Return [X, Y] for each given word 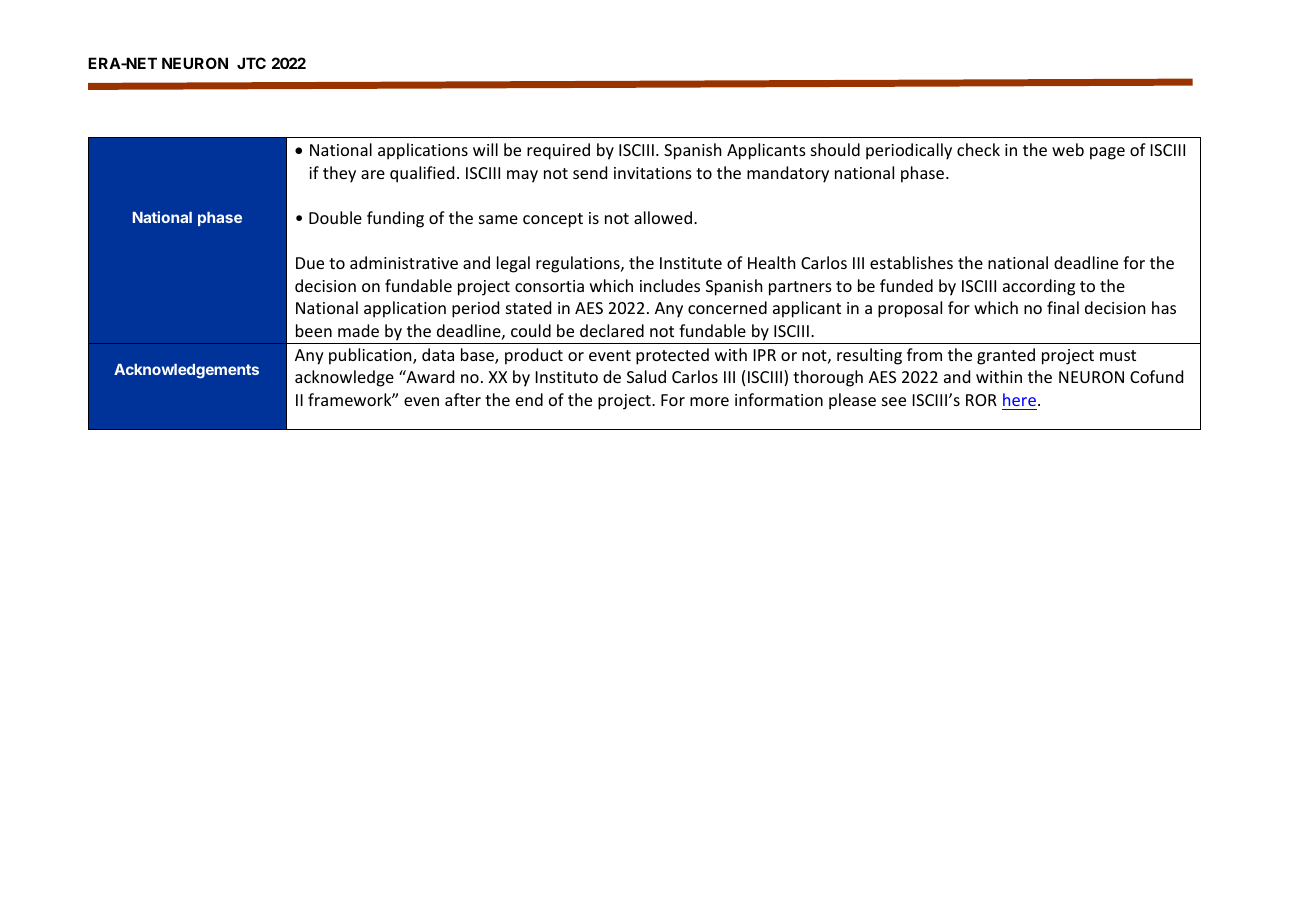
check [978, 149]
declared [612, 330]
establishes [911, 262]
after [463, 399]
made [358, 330]
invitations [653, 173]
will [485, 149]
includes [670, 285]
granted [1006, 356]
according [1039, 287]
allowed [663, 217]
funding [395, 219]
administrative [404, 262]
